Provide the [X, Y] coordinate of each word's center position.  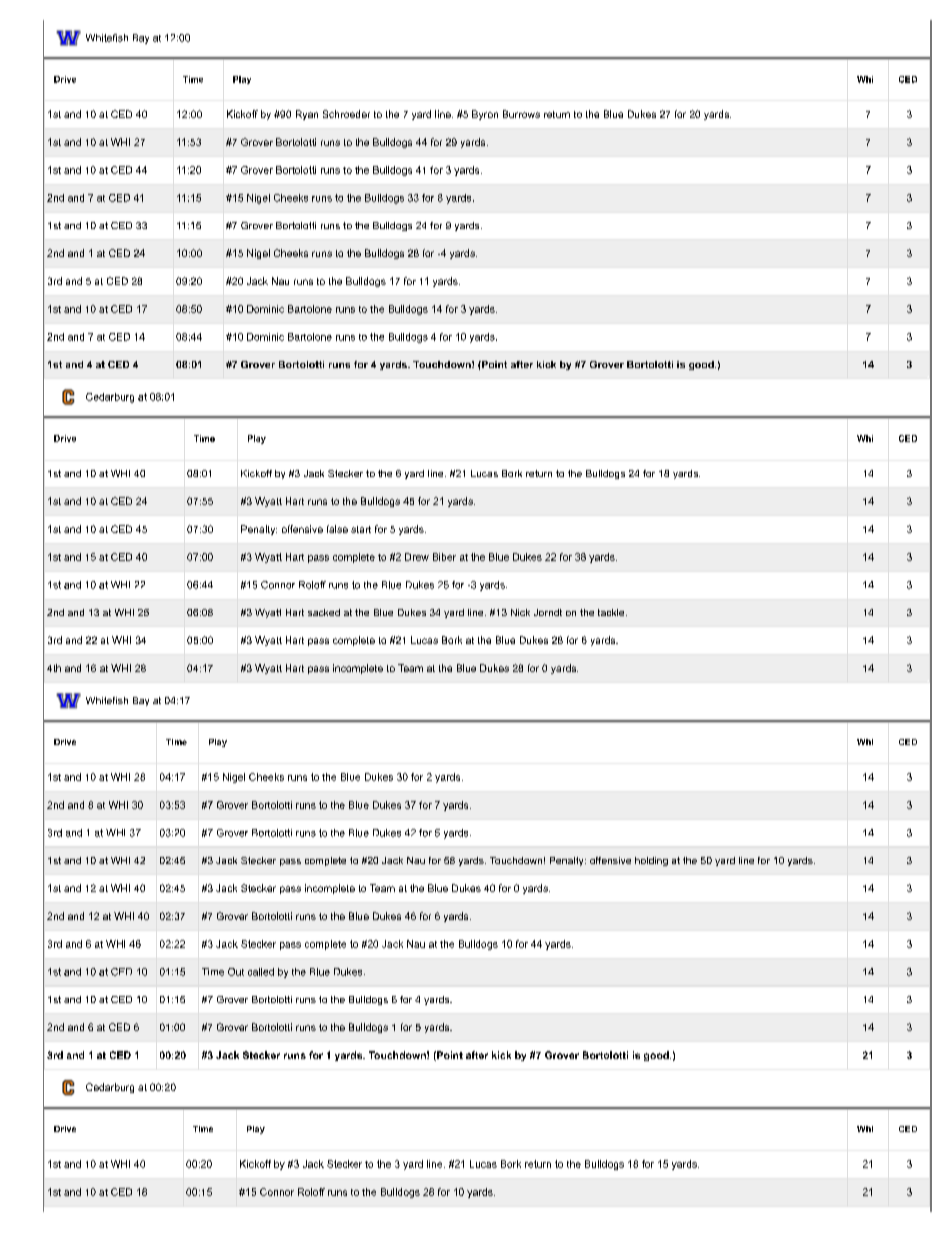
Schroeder [346, 114]
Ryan [307, 115]
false [337, 529]
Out [236, 972]
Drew [417, 557]
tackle [612, 612]
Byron [485, 115]
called [261, 972]
